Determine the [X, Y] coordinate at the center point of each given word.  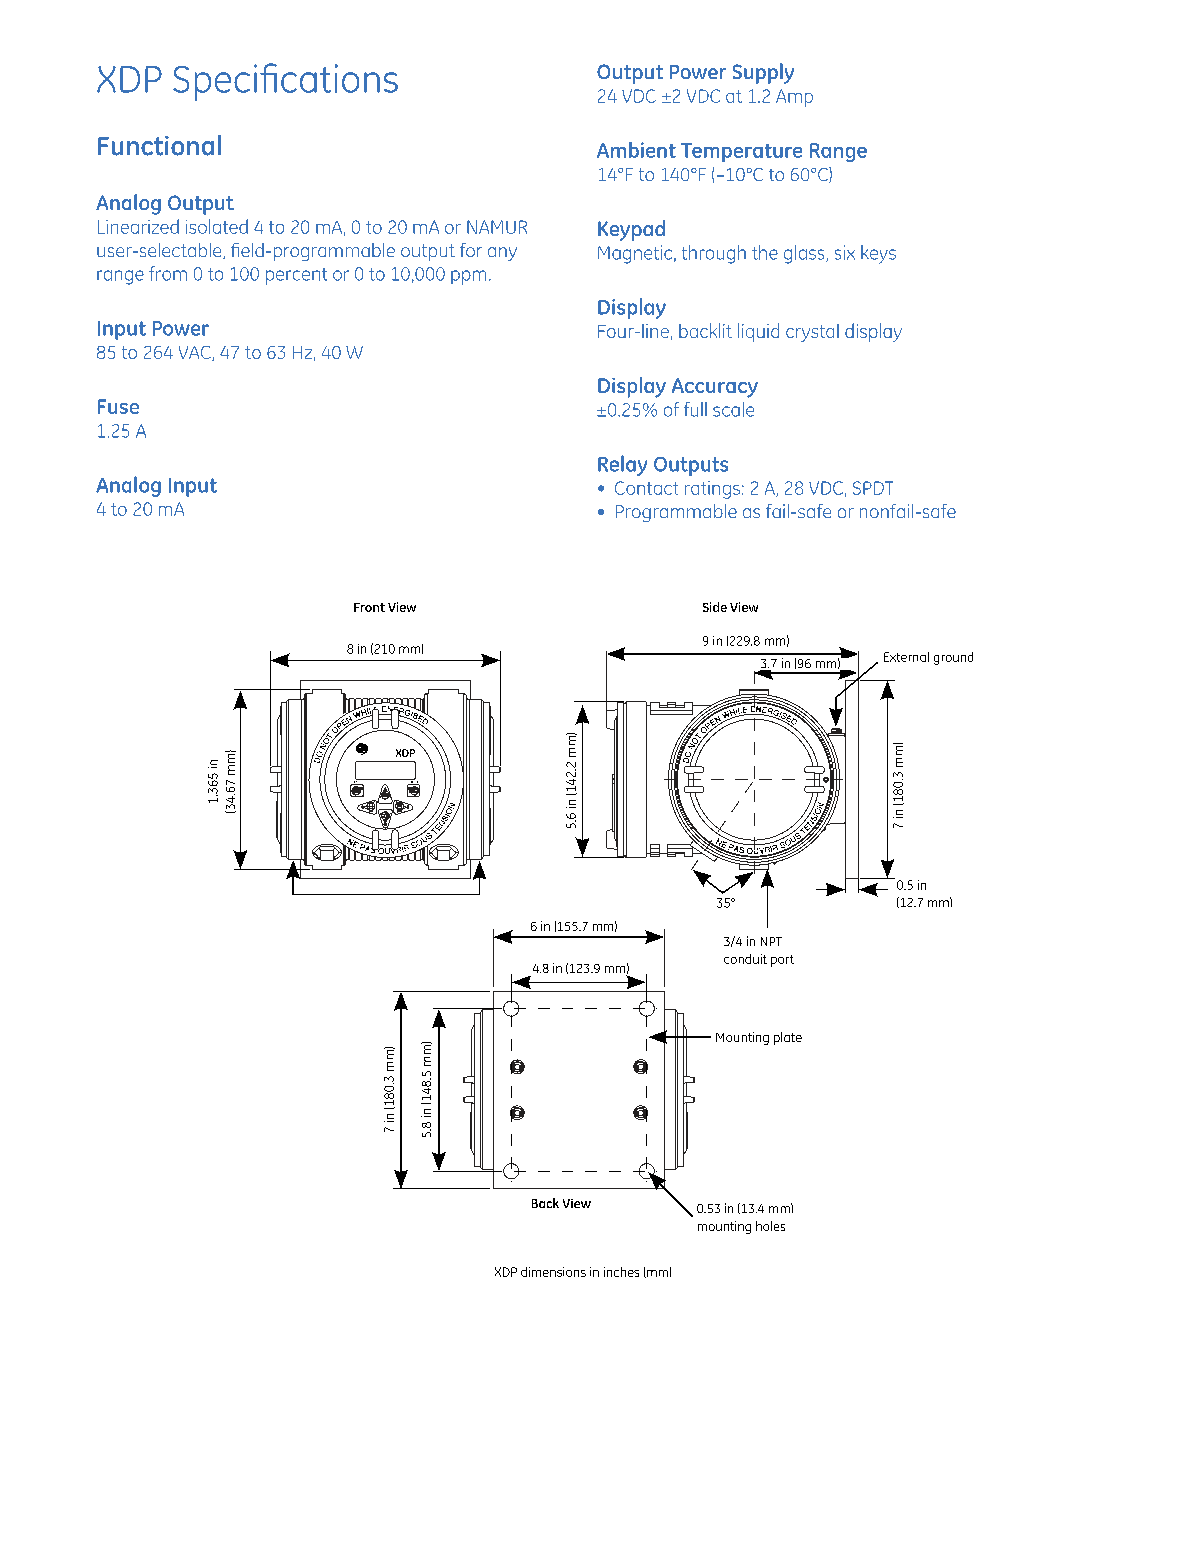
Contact [646, 488]
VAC [196, 353]
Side [715, 607]
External [906, 657]
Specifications [285, 82]
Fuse [118, 406]
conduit [745, 959]
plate [788, 1038]
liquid [758, 332]
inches [621, 1272]
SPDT [873, 488]
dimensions [553, 1272]
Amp [794, 98]
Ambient [636, 150]
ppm [468, 277]
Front [369, 607]
